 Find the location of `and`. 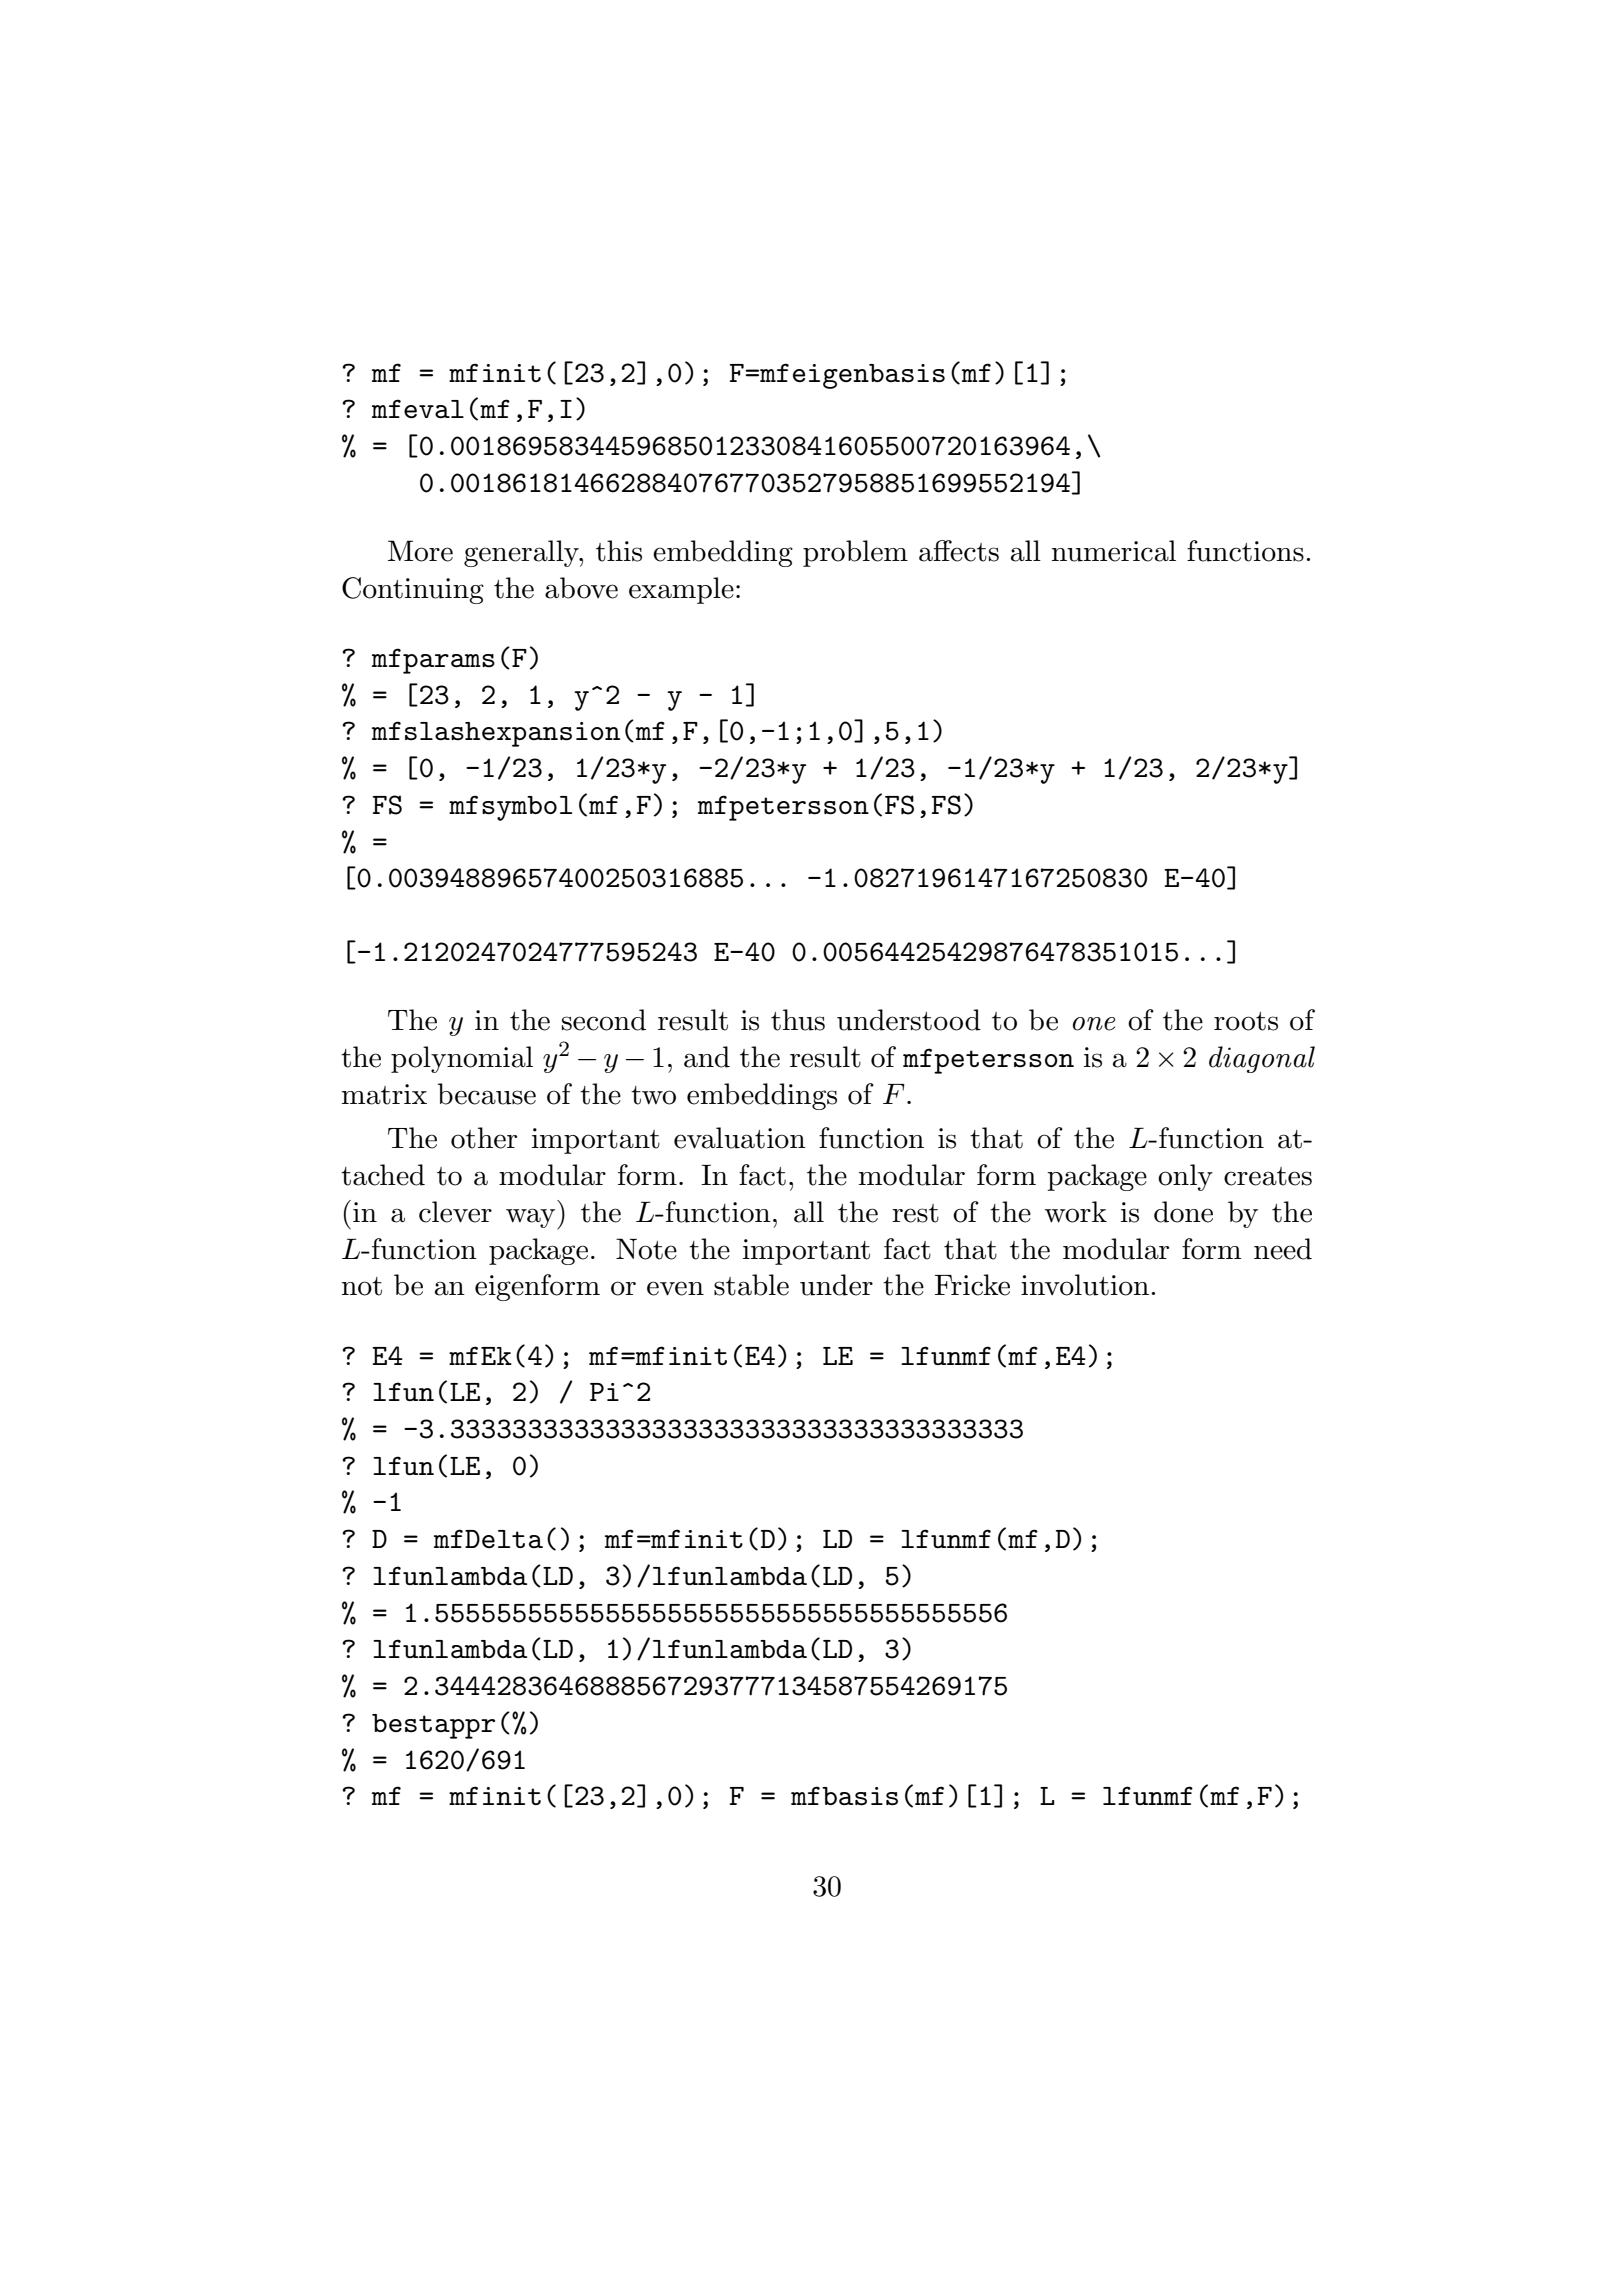

and is located at coordinates (707, 1057).
